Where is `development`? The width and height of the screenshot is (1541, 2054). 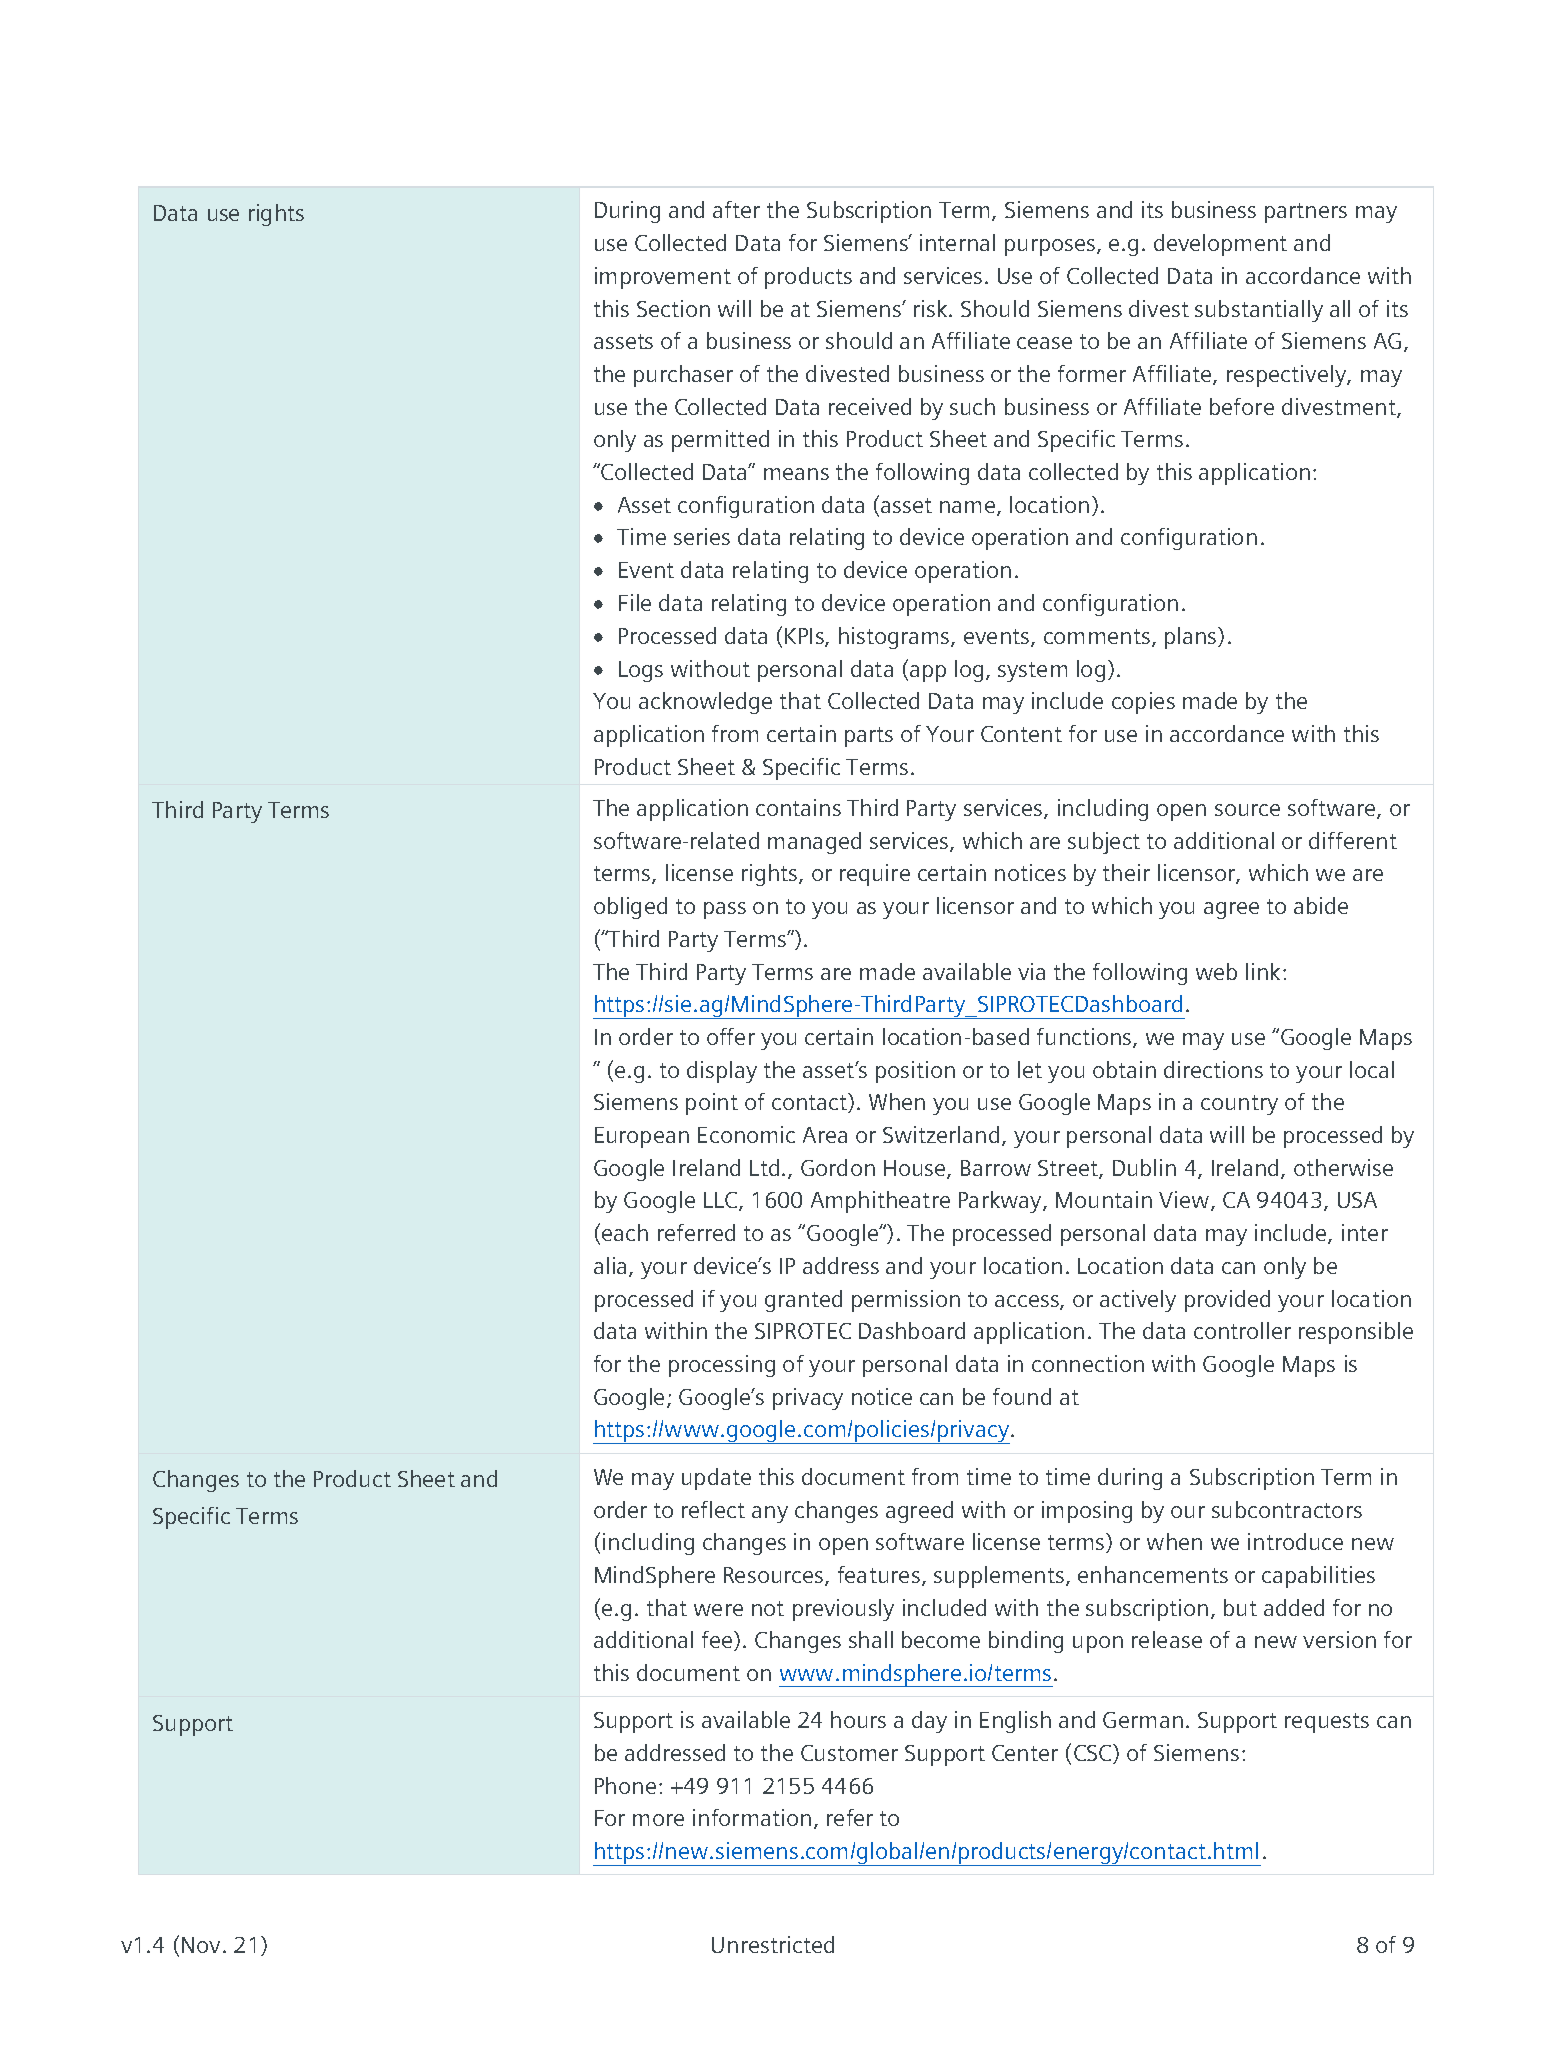
development is located at coordinates (1220, 245).
